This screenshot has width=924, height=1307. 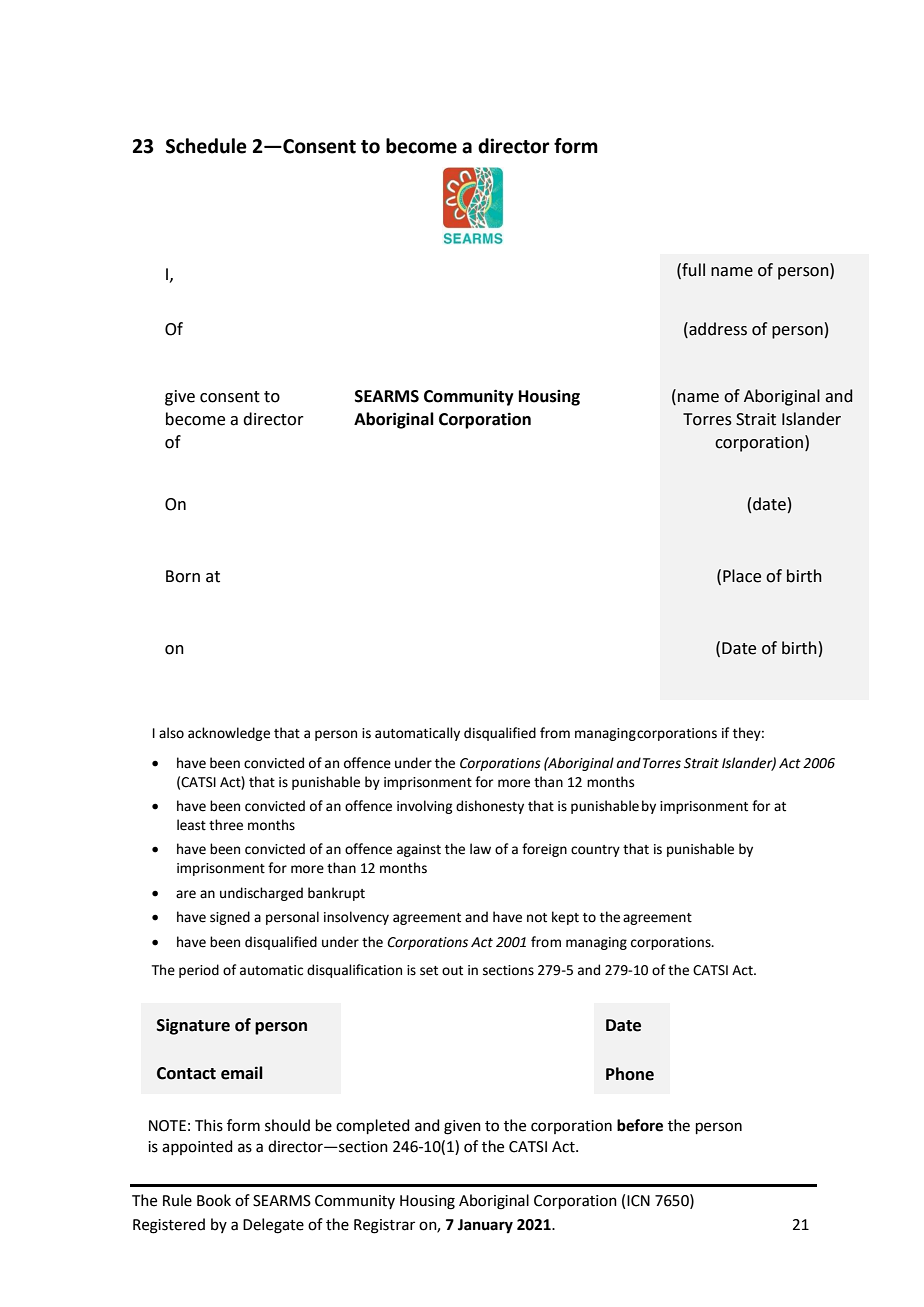 I want to click on Schedule, so click(x=206, y=146).
